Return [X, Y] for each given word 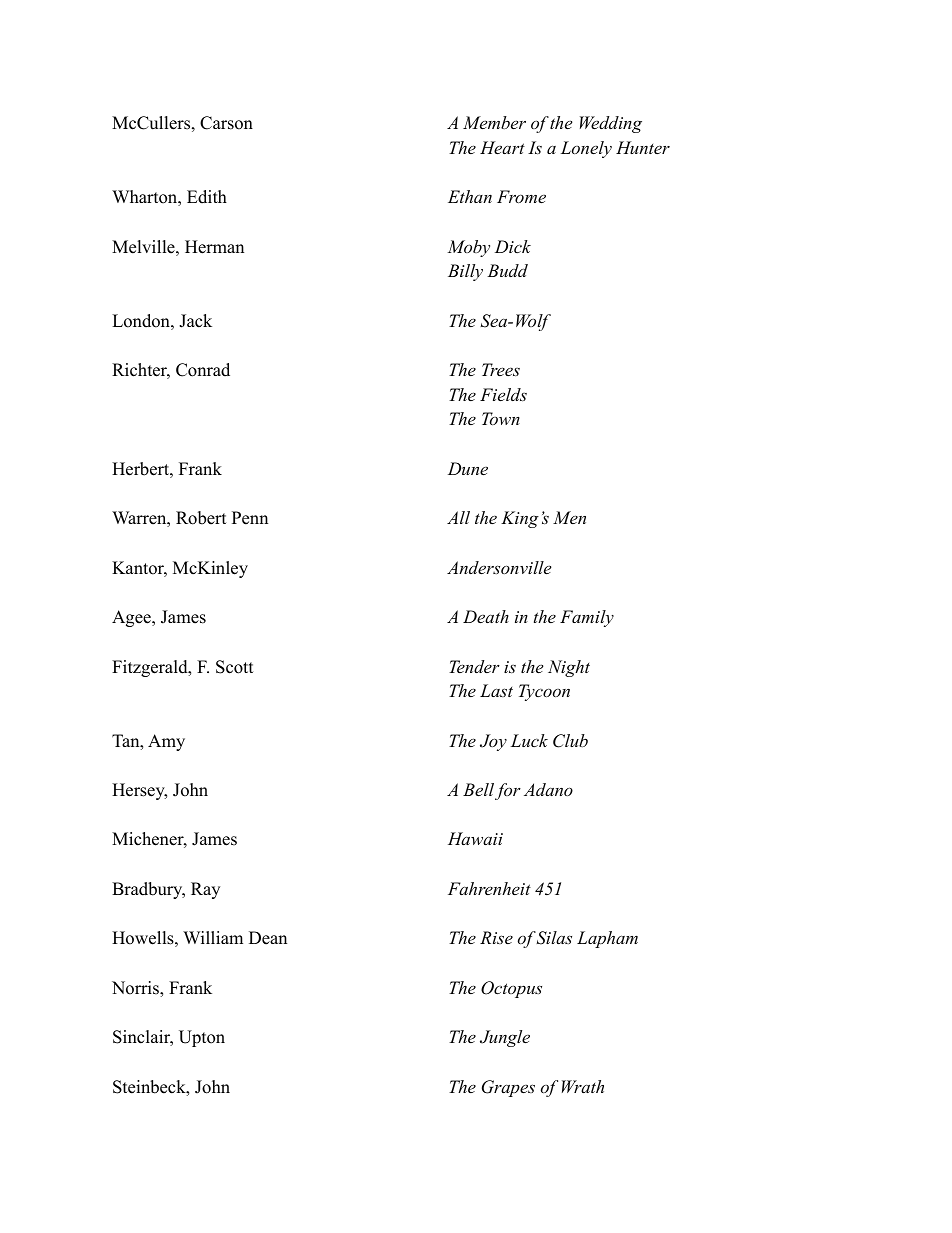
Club [570, 741]
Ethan [470, 196]
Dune [468, 468]
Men [569, 517]
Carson [226, 123]
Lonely [586, 149]
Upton [202, 1038]
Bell [478, 789]
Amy [166, 742]
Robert [201, 518]
